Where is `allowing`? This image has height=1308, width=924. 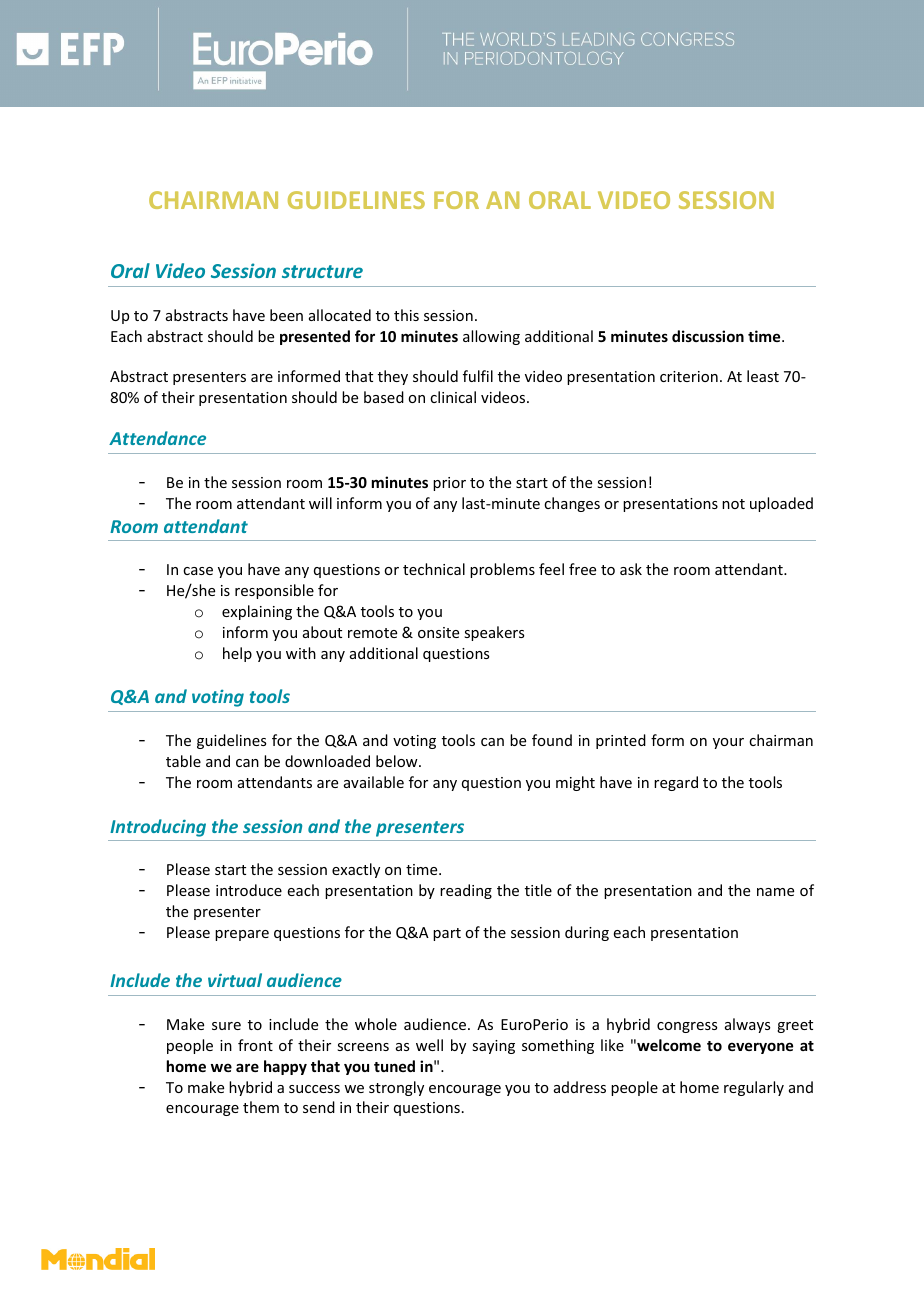
allowing is located at coordinates (491, 337).
